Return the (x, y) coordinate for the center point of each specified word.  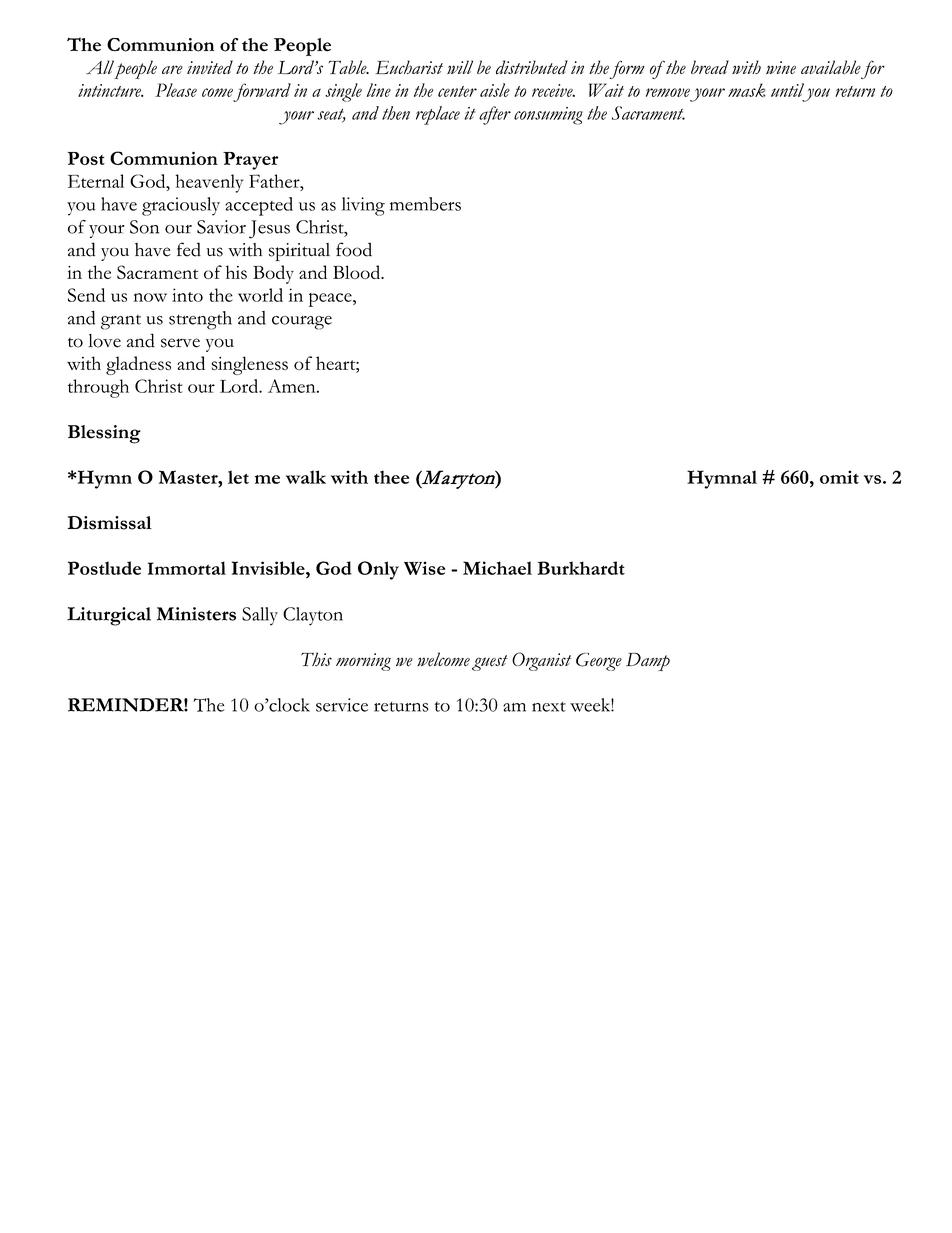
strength (200, 320)
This (316, 659)
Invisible (269, 568)
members (425, 204)
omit (839, 477)
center (457, 91)
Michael (497, 568)
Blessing (104, 434)
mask (747, 90)
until (787, 90)
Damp (648, 662)
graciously (181, 206)
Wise (424, 568)
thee (391, 477)
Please (176, 90)
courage (302, 323)
